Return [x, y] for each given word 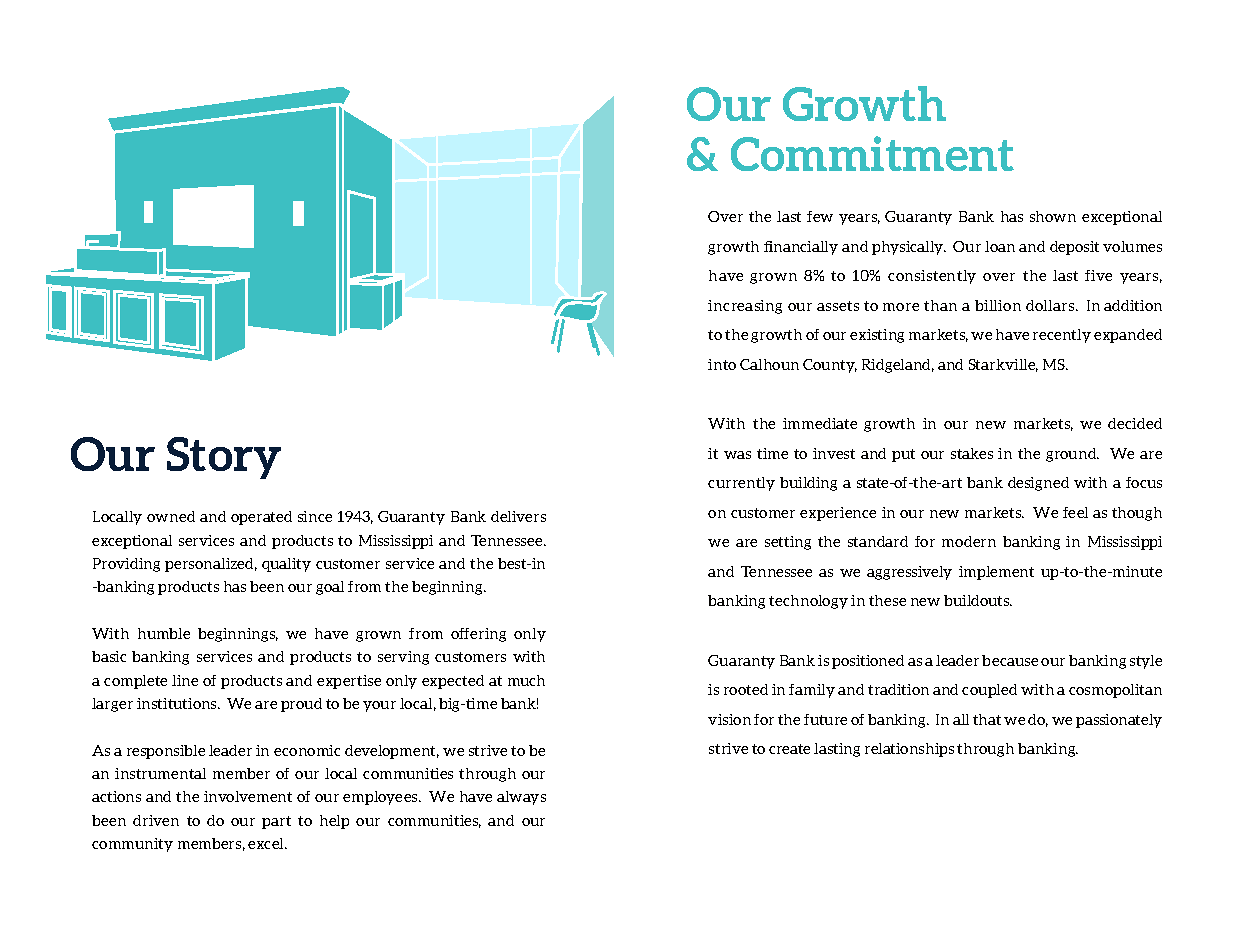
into [722, 364]
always [521, 798]
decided [1135, 423]
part [276, 822]
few [820, 216]
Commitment [872, 153]
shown [1053, 216]
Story [224, 458]
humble [164, 633]
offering [478, 635]
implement [996, 573]
